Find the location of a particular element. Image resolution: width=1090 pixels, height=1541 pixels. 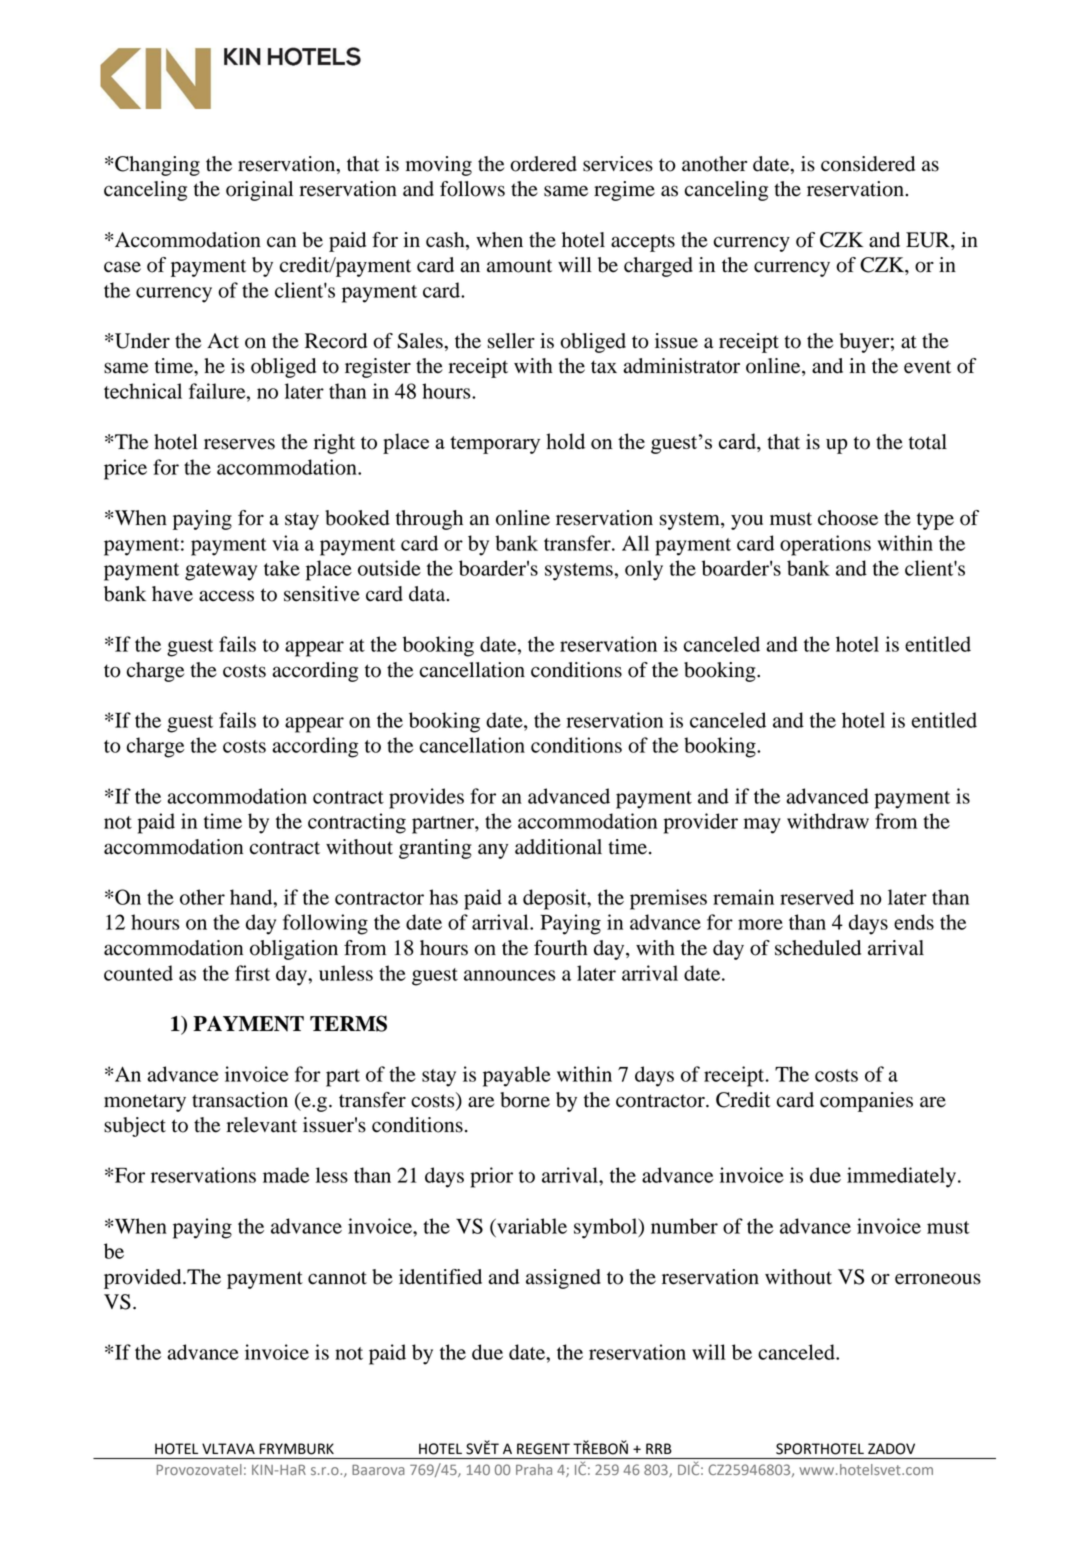

via is located at coordinates (285, 543).
